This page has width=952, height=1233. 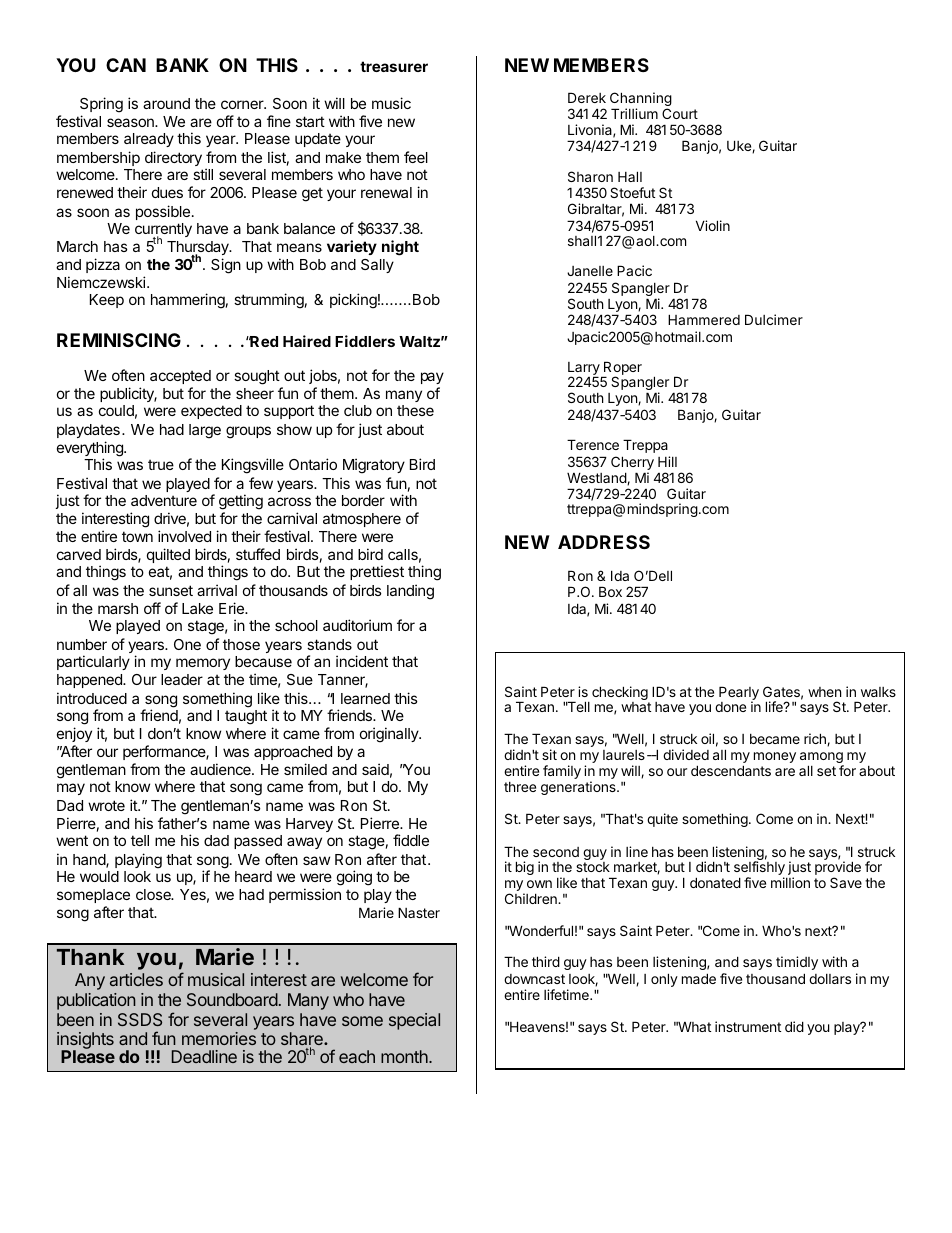 I want to click on landing, so click(x=410, y=592).
